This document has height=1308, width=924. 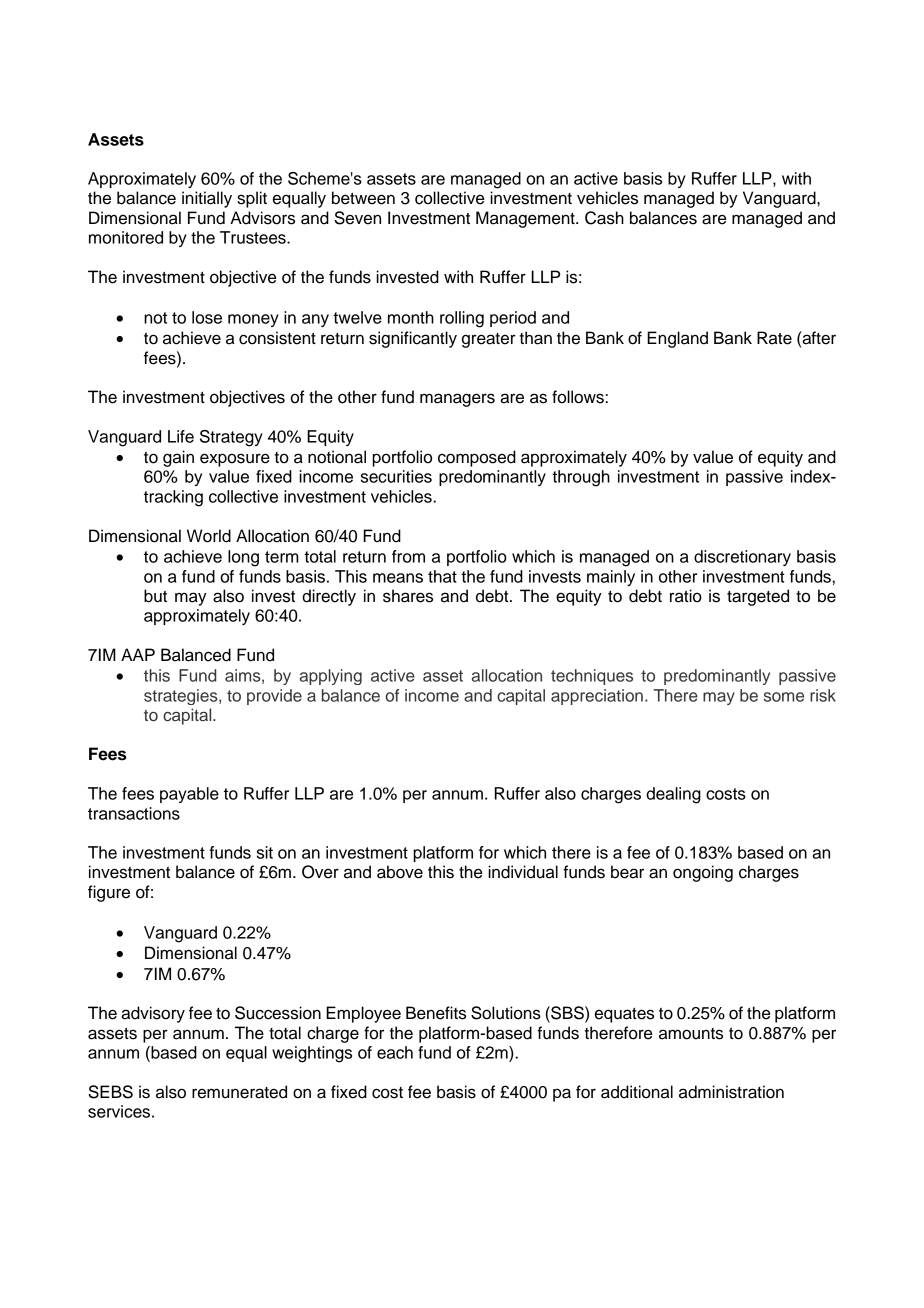 I want to click on Cash, so click(x=604, y=218).
